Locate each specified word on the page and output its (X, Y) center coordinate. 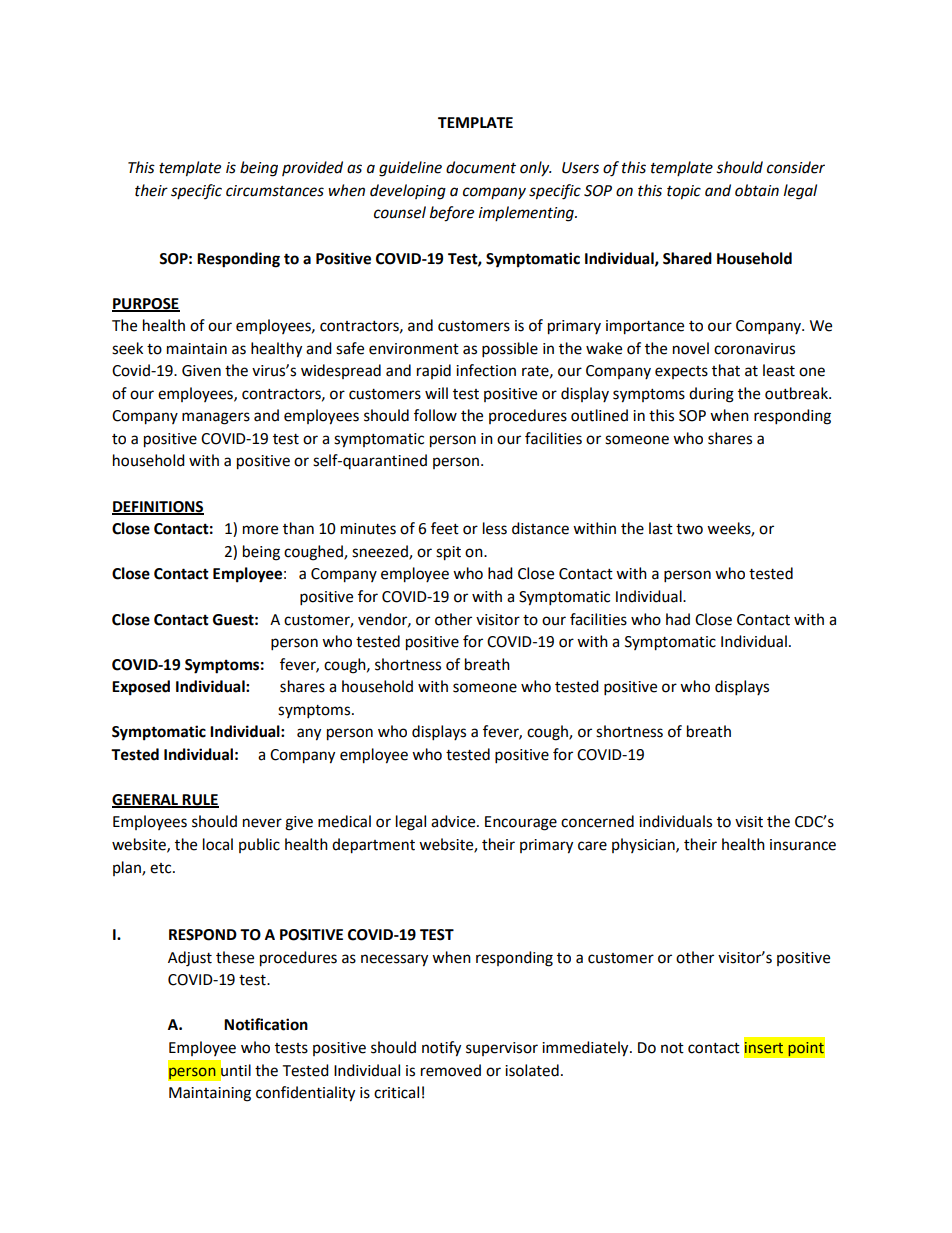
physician (644, 845)
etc (162, 868)
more (260, 530)
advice (454, 821)
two (689, 529)
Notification (266, 1024)
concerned (597, 821)
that (726, 370)
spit (448, 553)
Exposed (141, 688)
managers (216, 418)
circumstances (275, 191)
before (452, 214)
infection (486, 370)
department (373, 846)
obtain (757, 190)
